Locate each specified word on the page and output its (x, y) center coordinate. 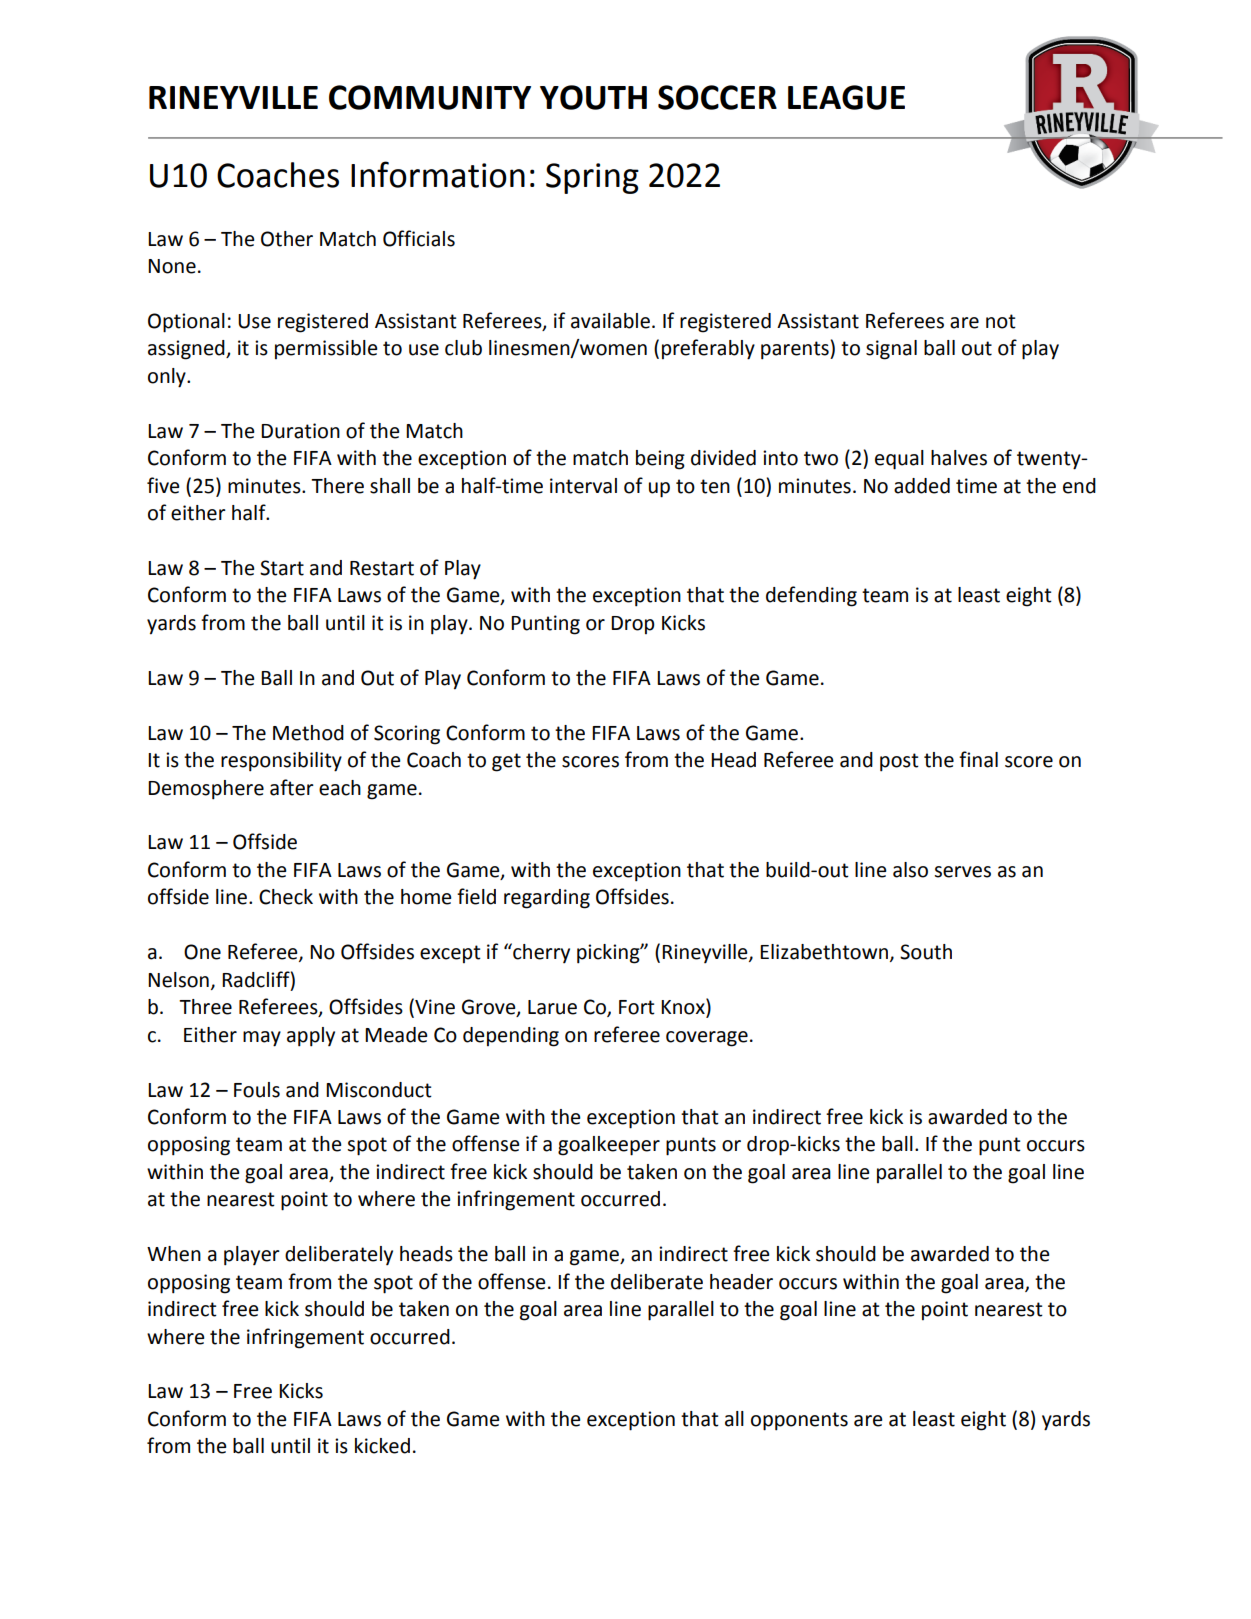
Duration (300, 431)
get (506, 762)
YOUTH (593, 97)
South (926, 952)
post (899, 762)
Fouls (257, 1090)
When (174, 1254)
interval (583, 486)
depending (511, 1037)
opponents (799, 1421)
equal (899, 460)
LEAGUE (846, 97)
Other (287, 239)
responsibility (281, 762)
